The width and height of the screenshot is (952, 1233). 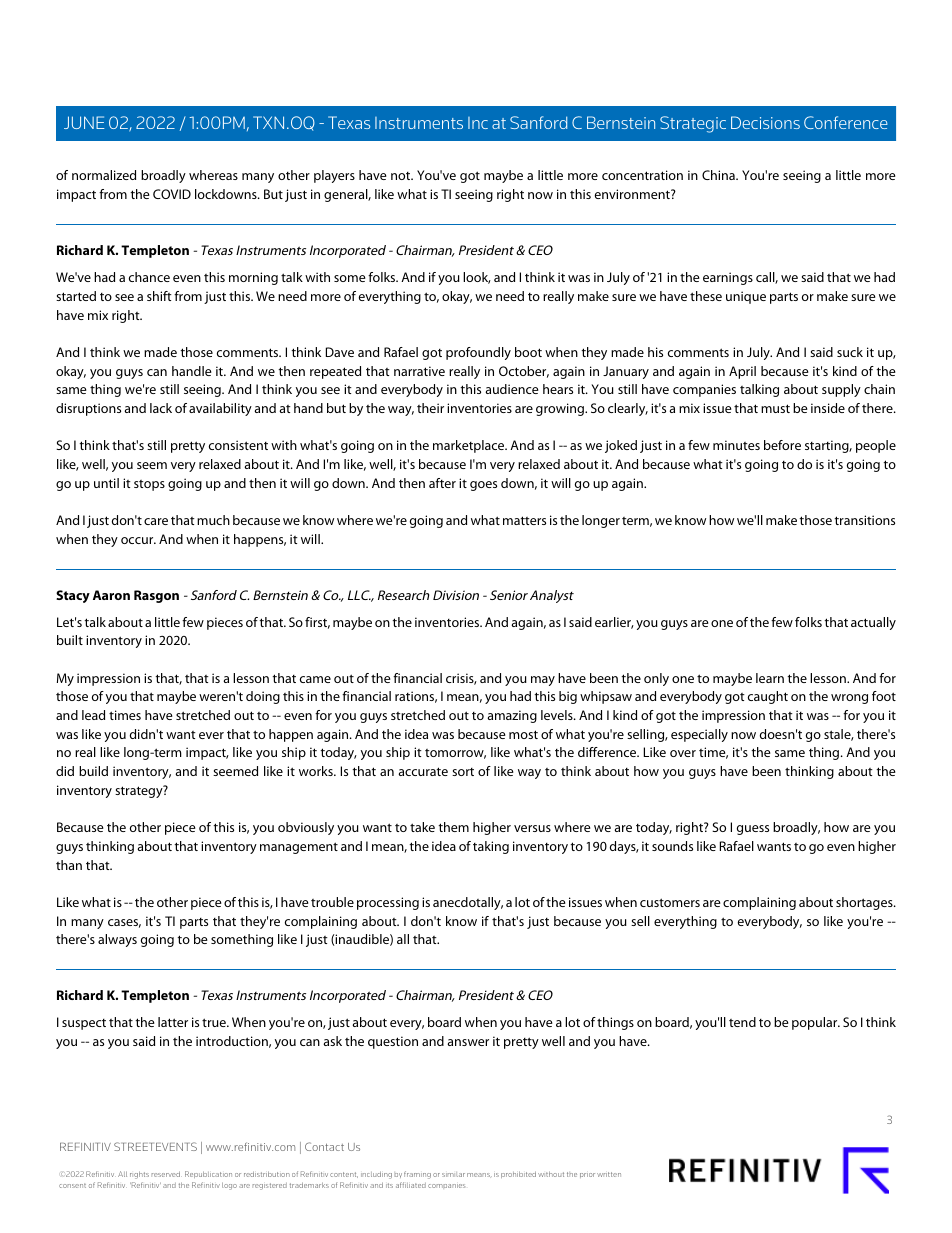 What do you see at coordinates (402, 176) in the screenshot?
I see `not` at bounding box center [402, 176].
